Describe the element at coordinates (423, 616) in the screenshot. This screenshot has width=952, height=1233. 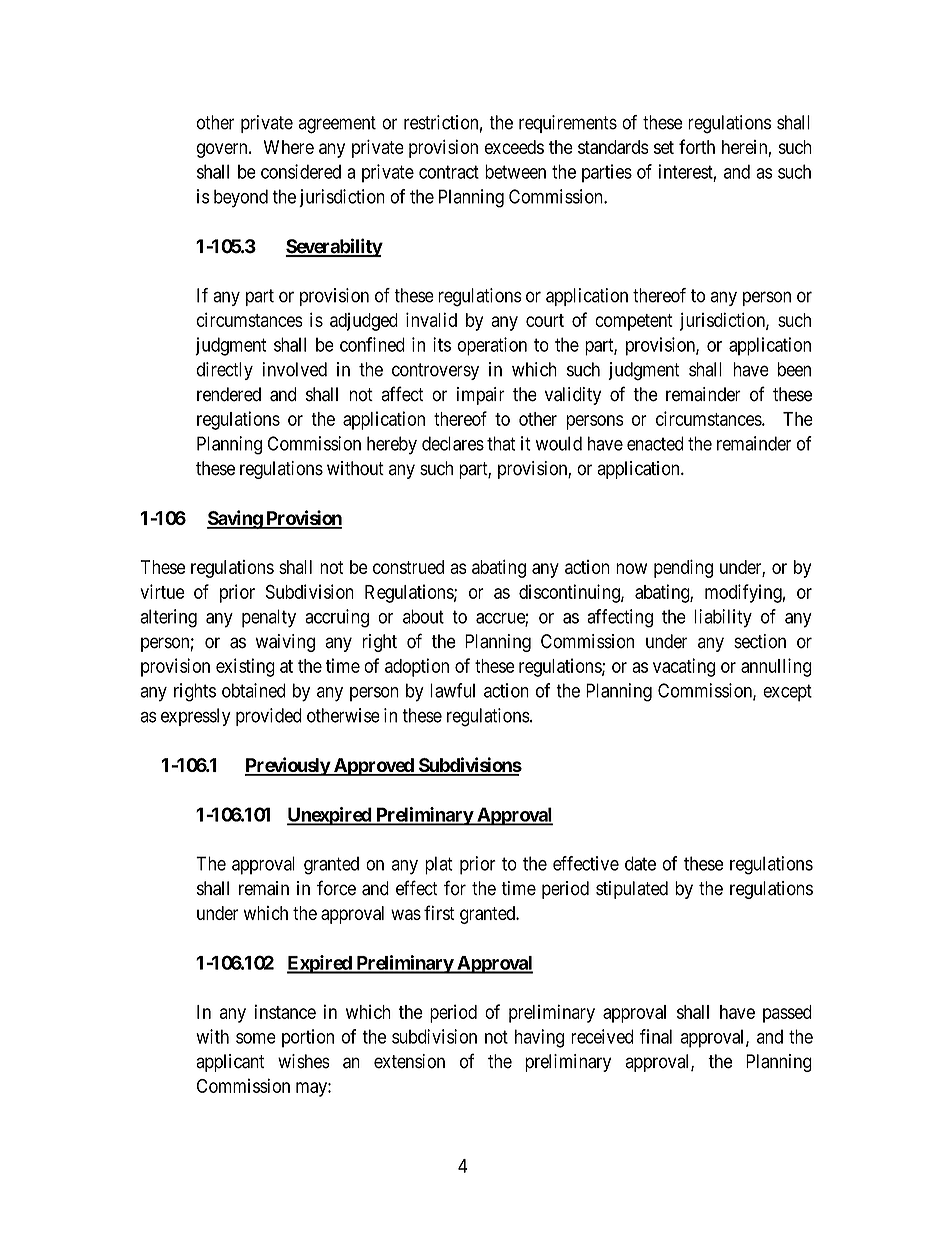
I see `about` at that location.
